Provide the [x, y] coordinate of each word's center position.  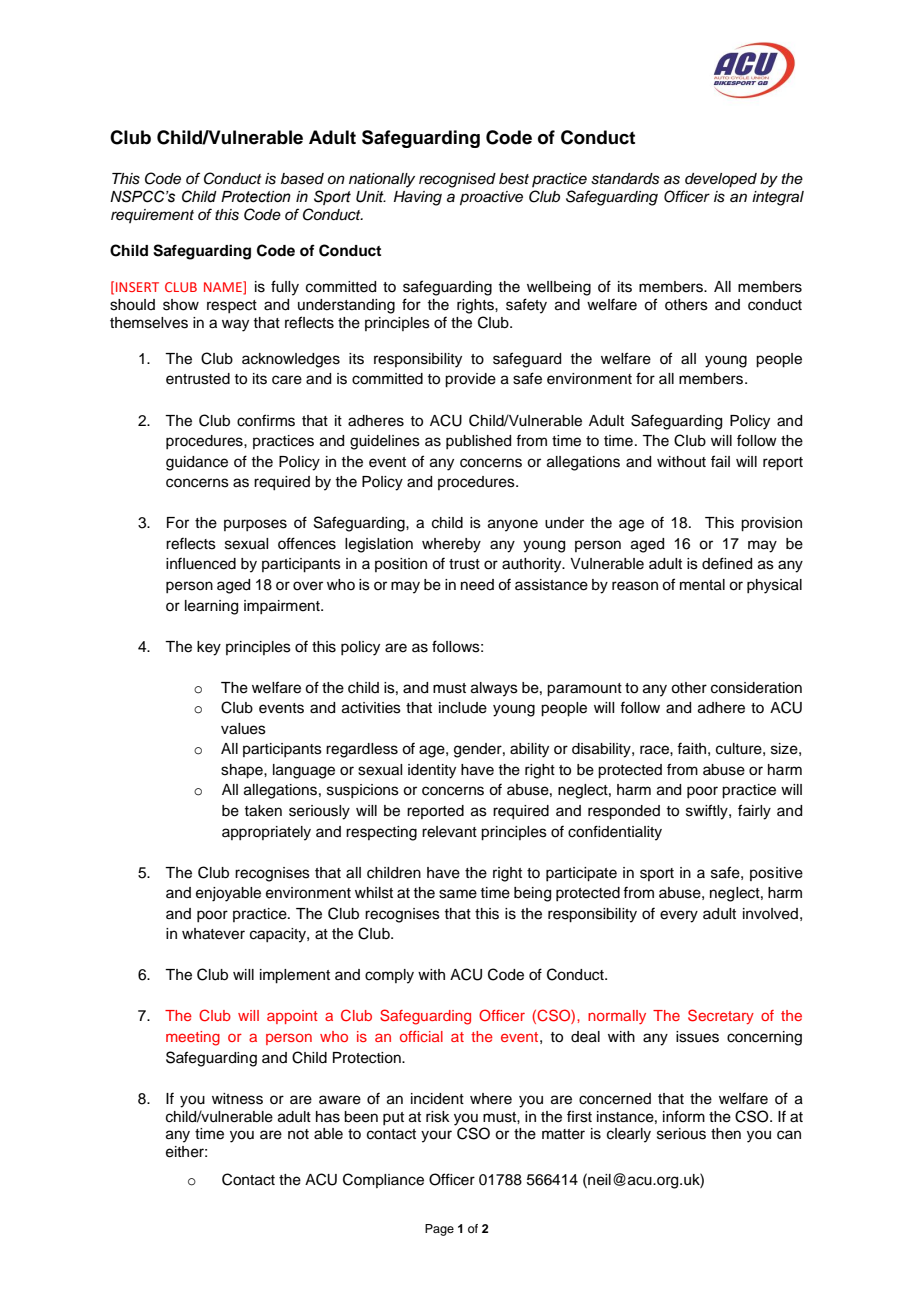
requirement [152, 216]
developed [721, 180]
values [243, 729]
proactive [491, 198]
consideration [756, 688]
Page [439, 1230]
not [298, 1134]
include [463, 708]
